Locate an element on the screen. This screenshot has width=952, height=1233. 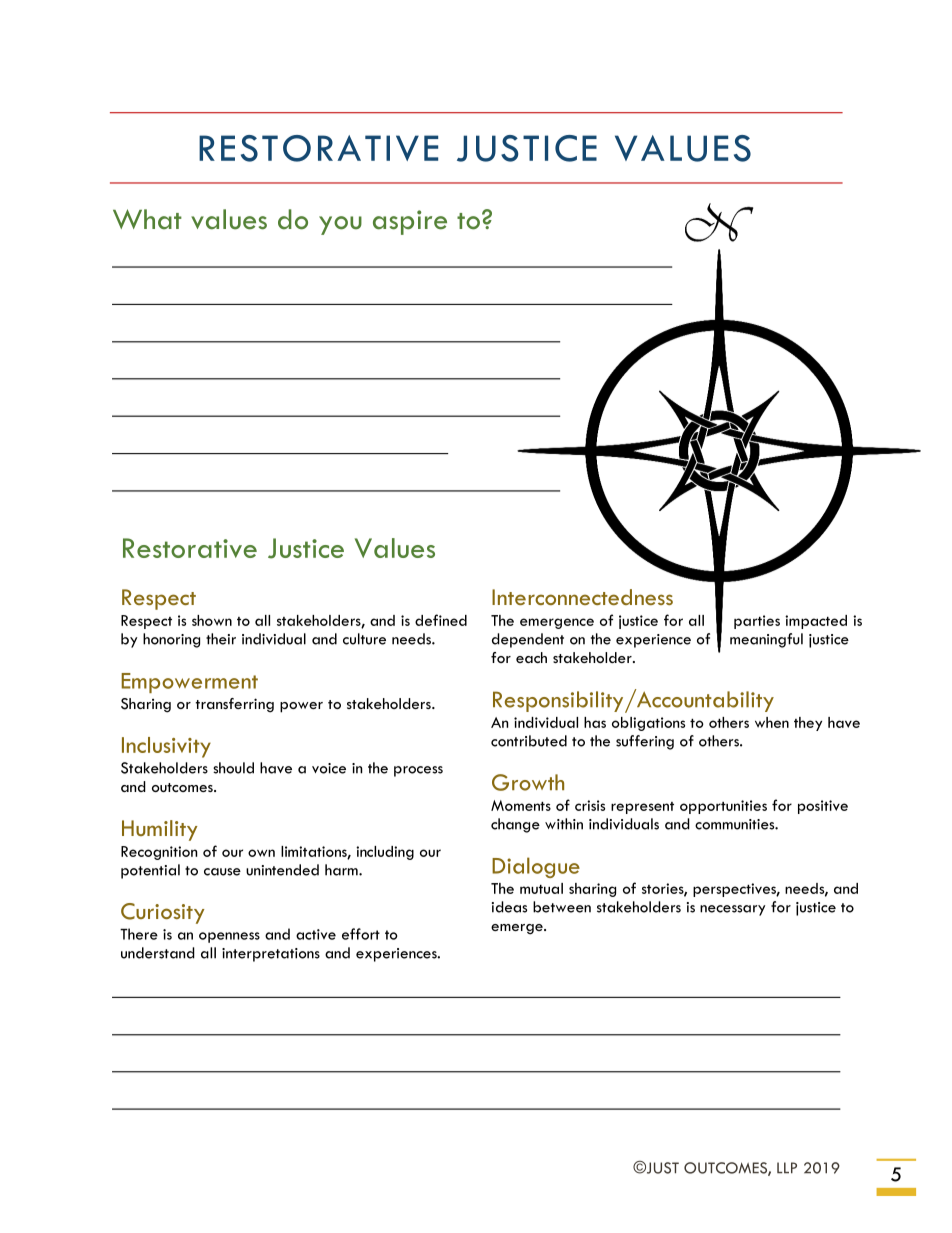
defined is located at coordinates (441, 620).
